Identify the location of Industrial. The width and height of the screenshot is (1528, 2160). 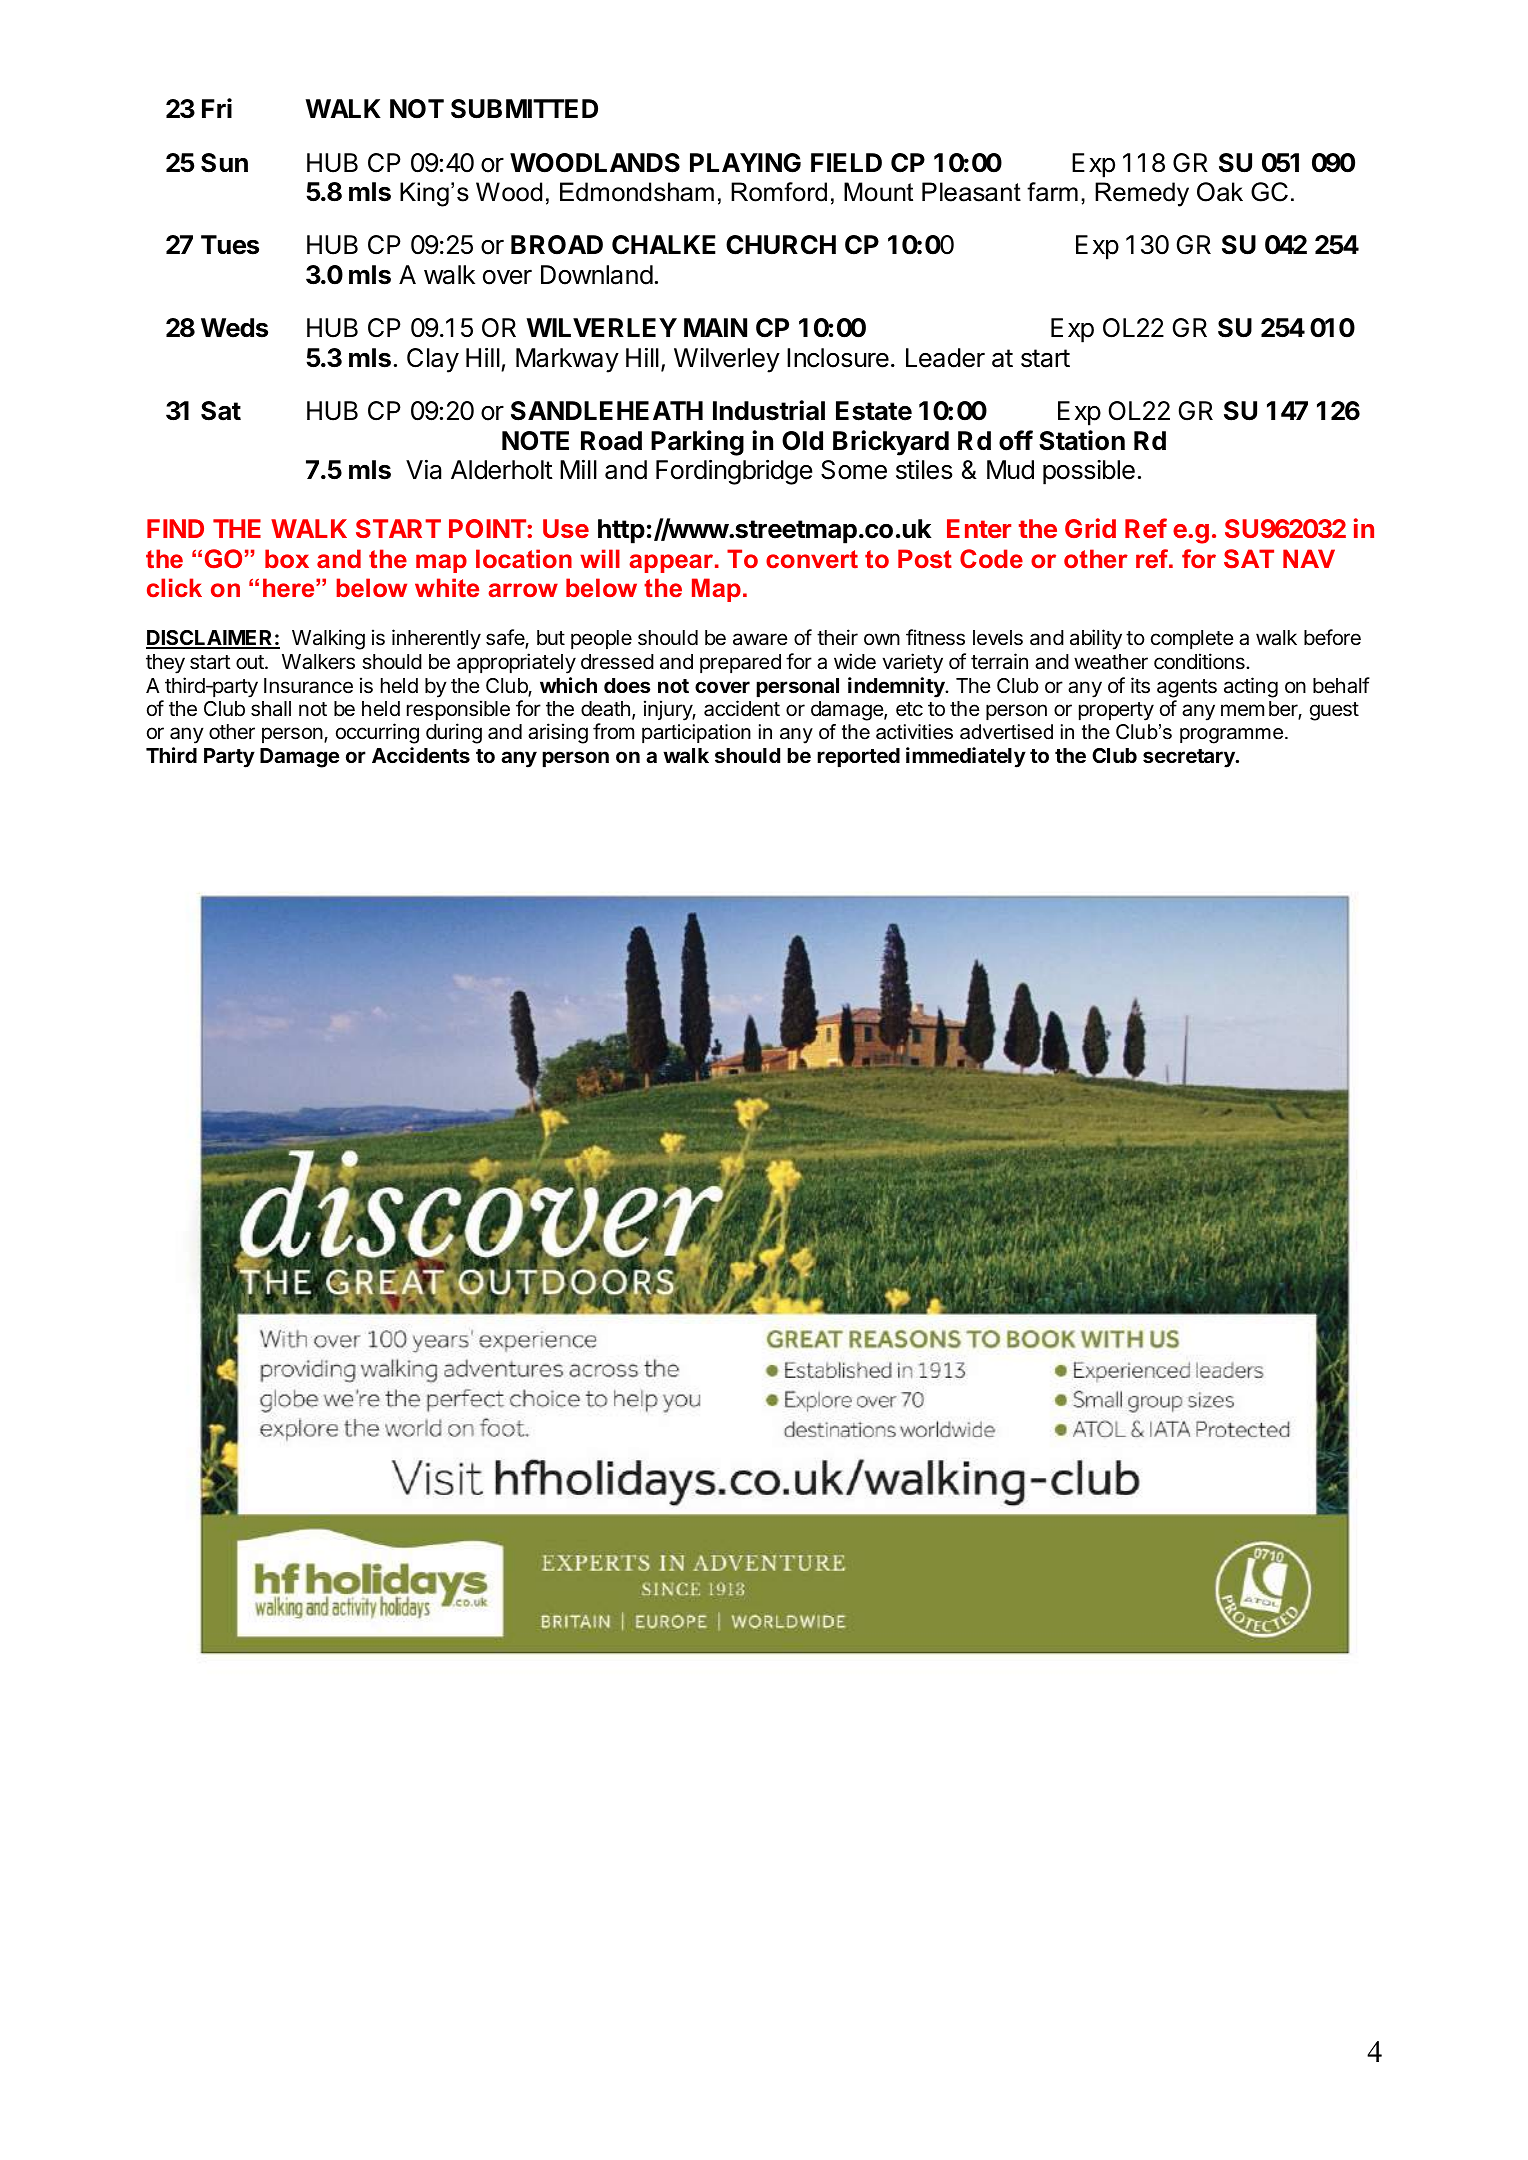
(769, 410).
